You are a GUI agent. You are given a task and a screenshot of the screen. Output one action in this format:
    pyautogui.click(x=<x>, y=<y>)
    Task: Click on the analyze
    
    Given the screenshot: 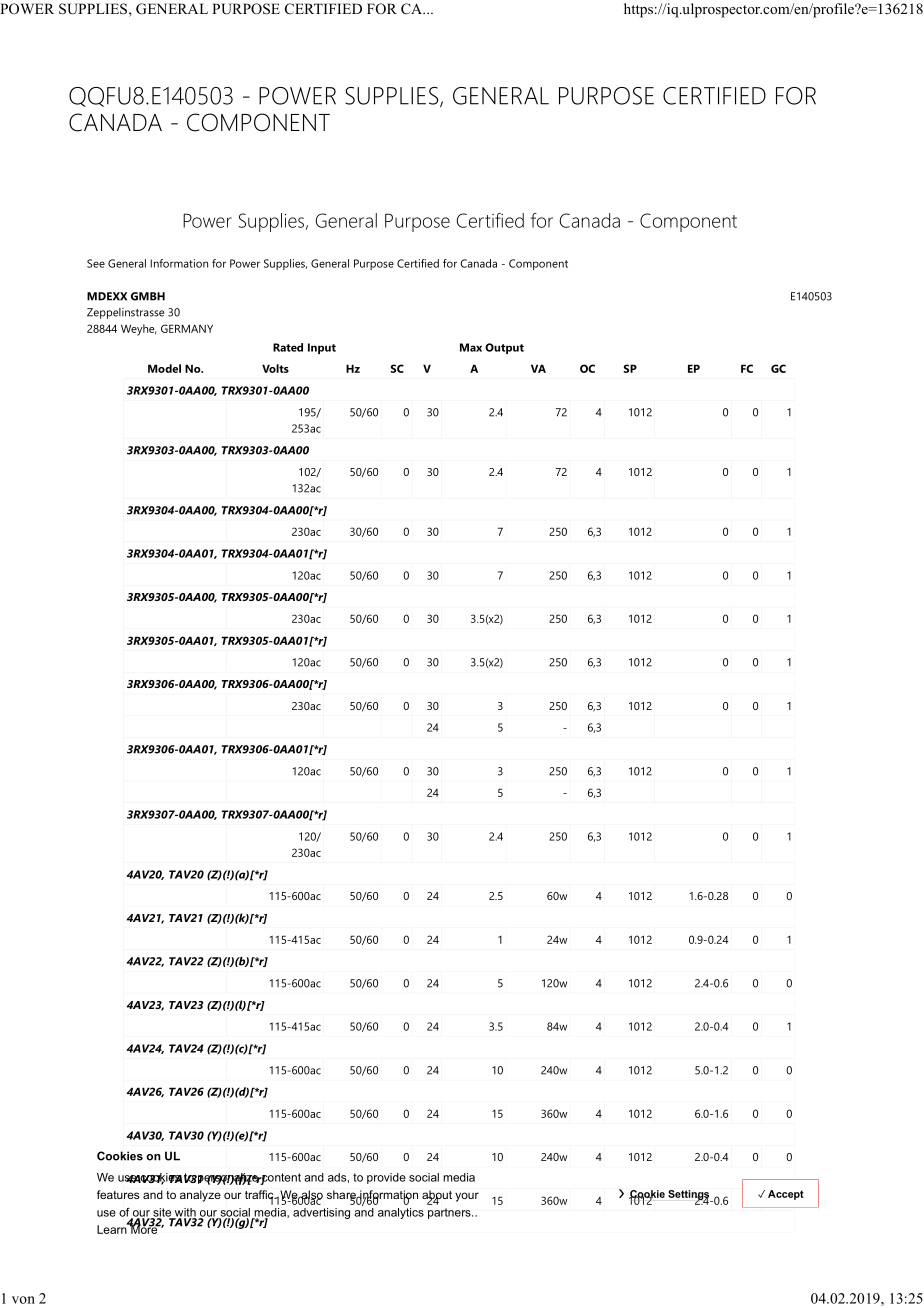 What is the action you would take?
    pyautogui.click(x=200, y=1196)
